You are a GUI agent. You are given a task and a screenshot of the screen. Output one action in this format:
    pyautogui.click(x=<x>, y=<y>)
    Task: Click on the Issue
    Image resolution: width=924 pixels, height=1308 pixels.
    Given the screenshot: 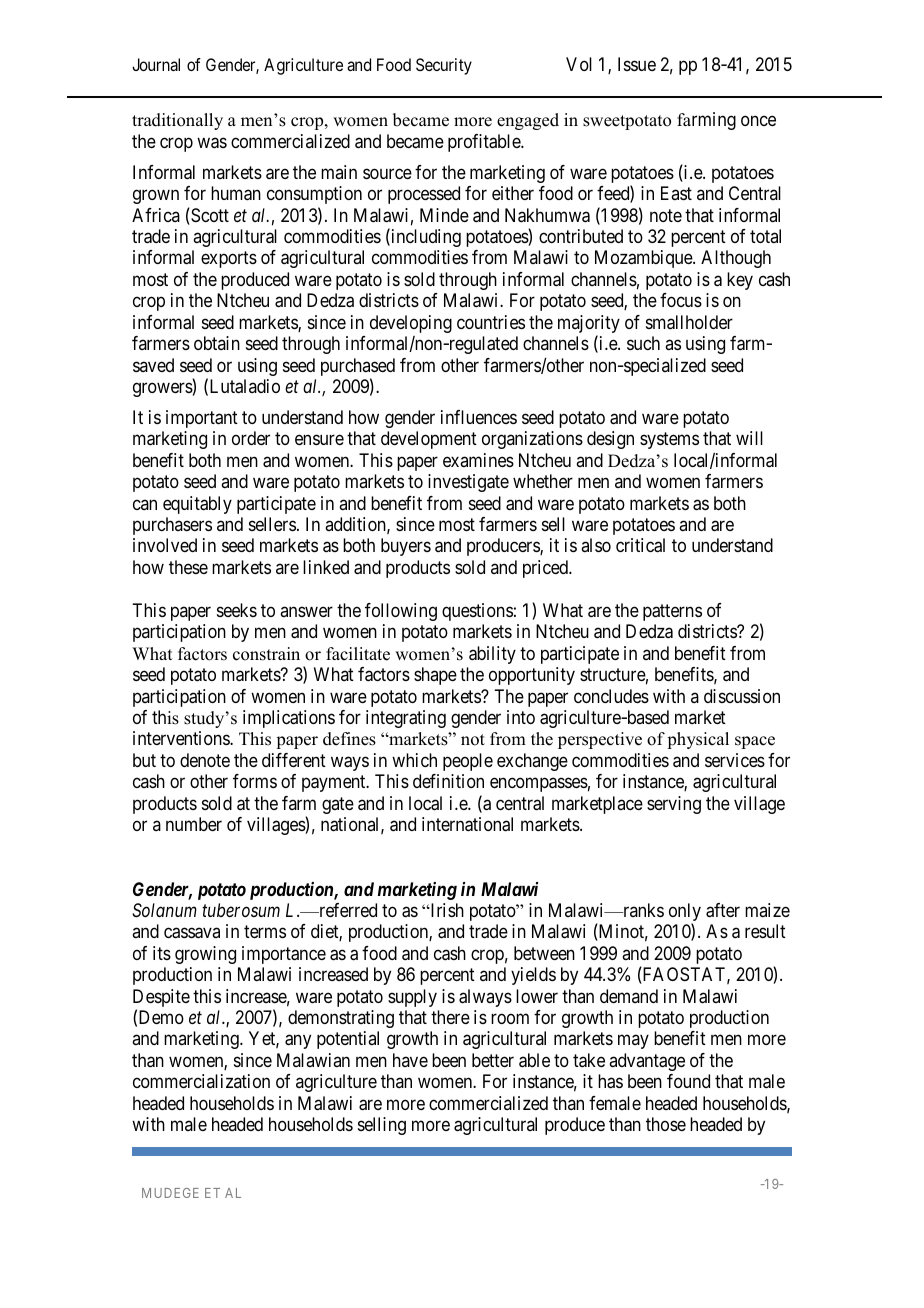 What is the action you would take?
    pyautogui.click(x=637, y=64)
